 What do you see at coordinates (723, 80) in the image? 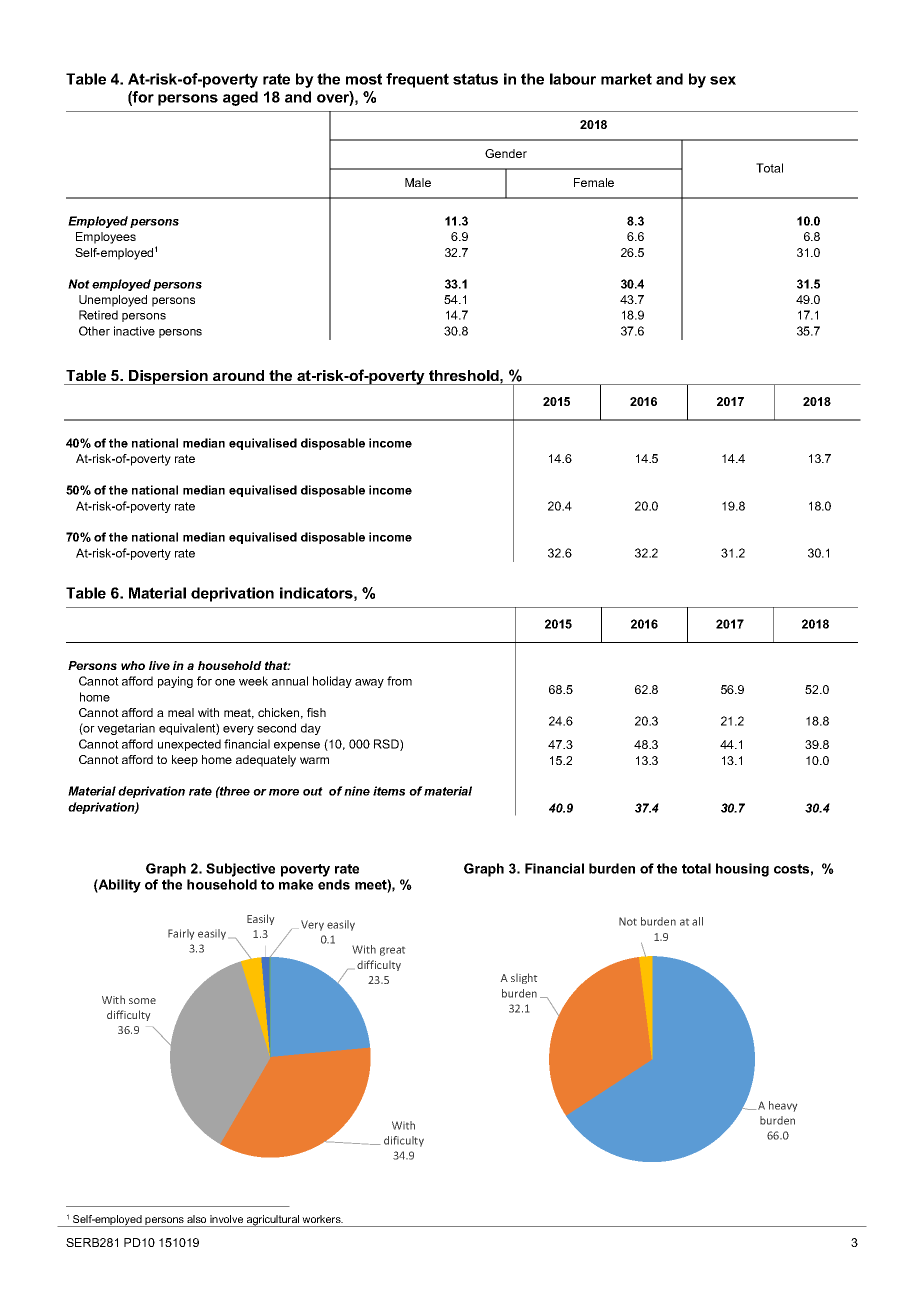
I see `sex` at bounding box center [723, 80].
